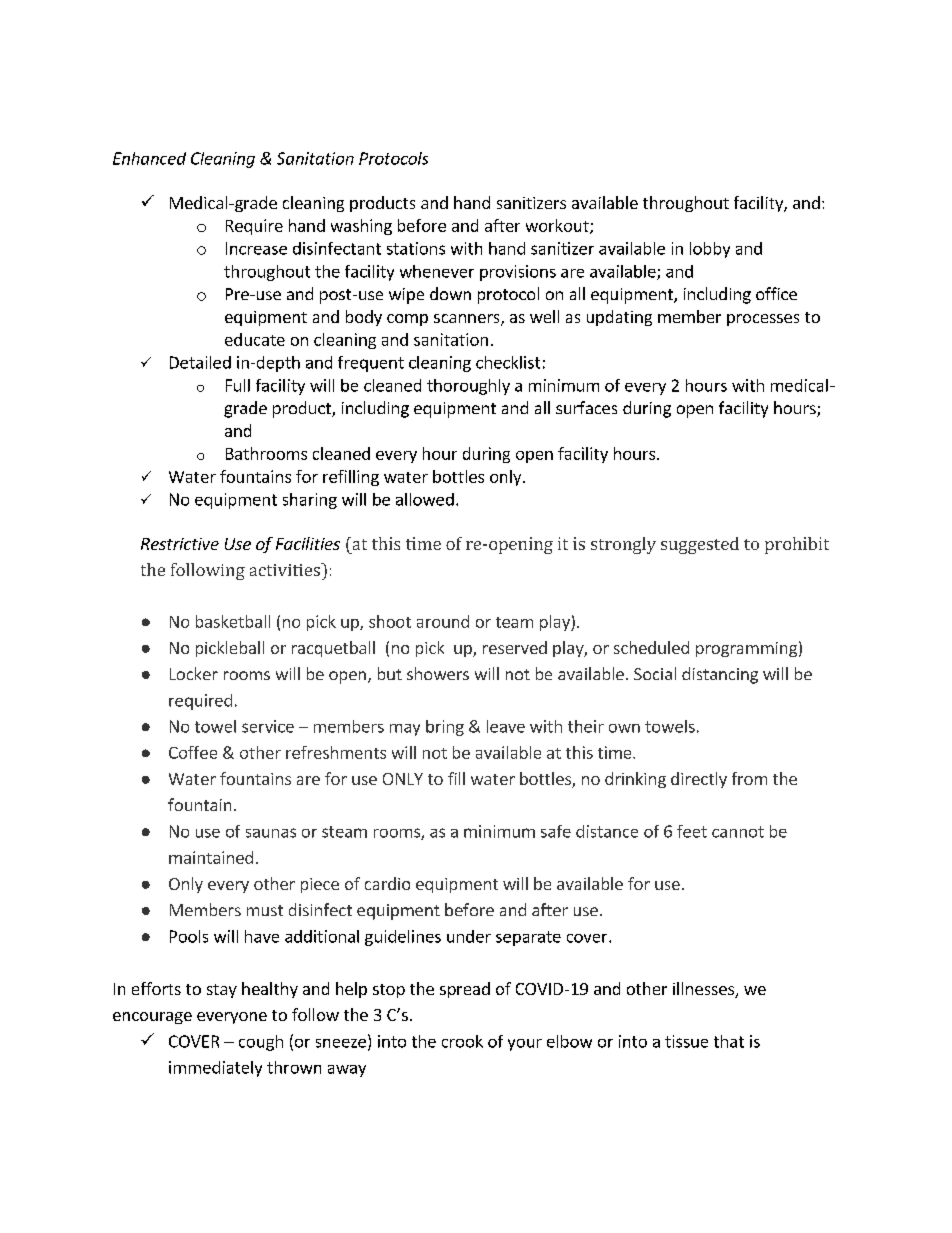 This screenshot has width=952, height=1233. I want to click on Coffee, so click(193, 752).
